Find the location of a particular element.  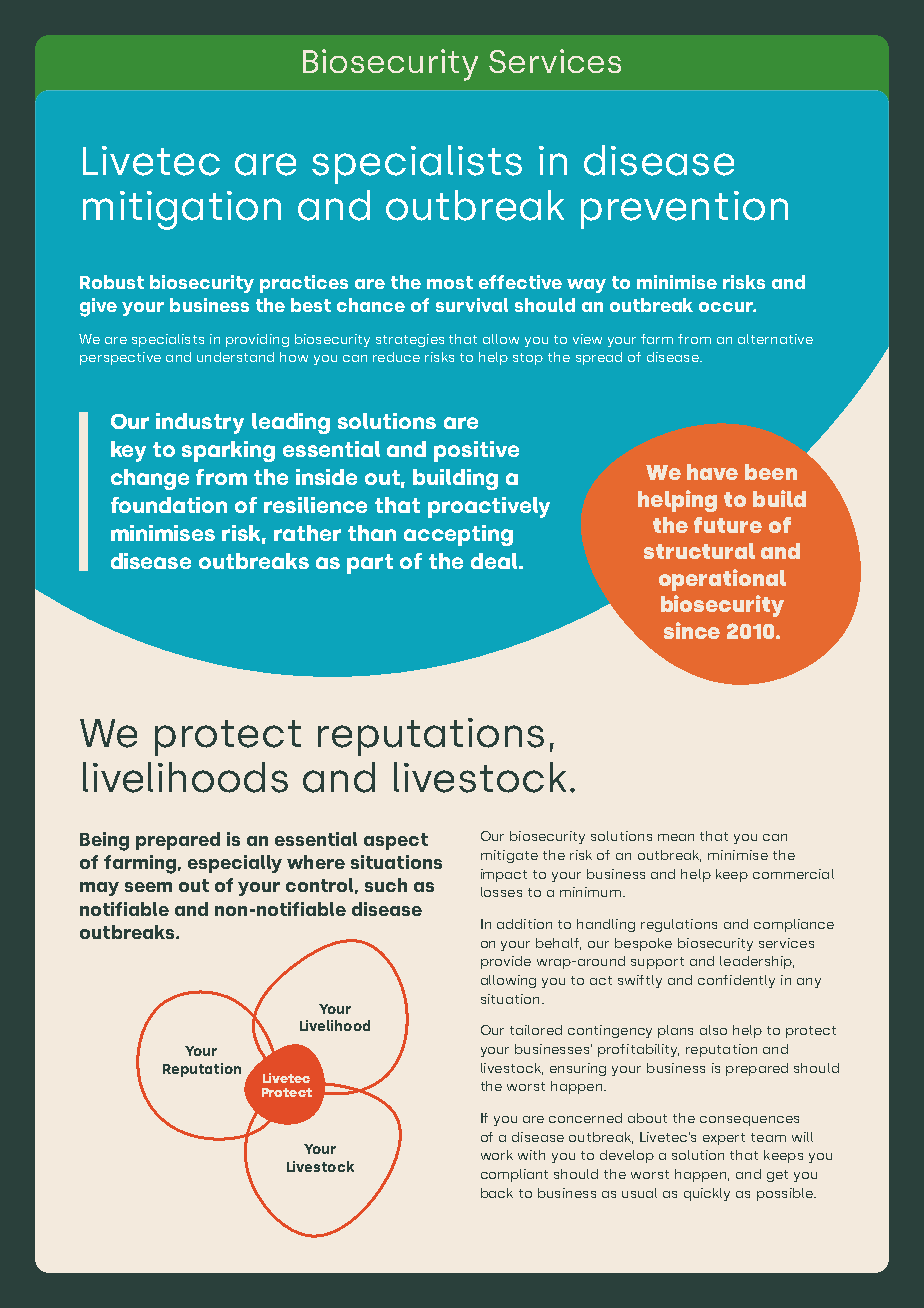

Being is located at coordinates (104, 841).
